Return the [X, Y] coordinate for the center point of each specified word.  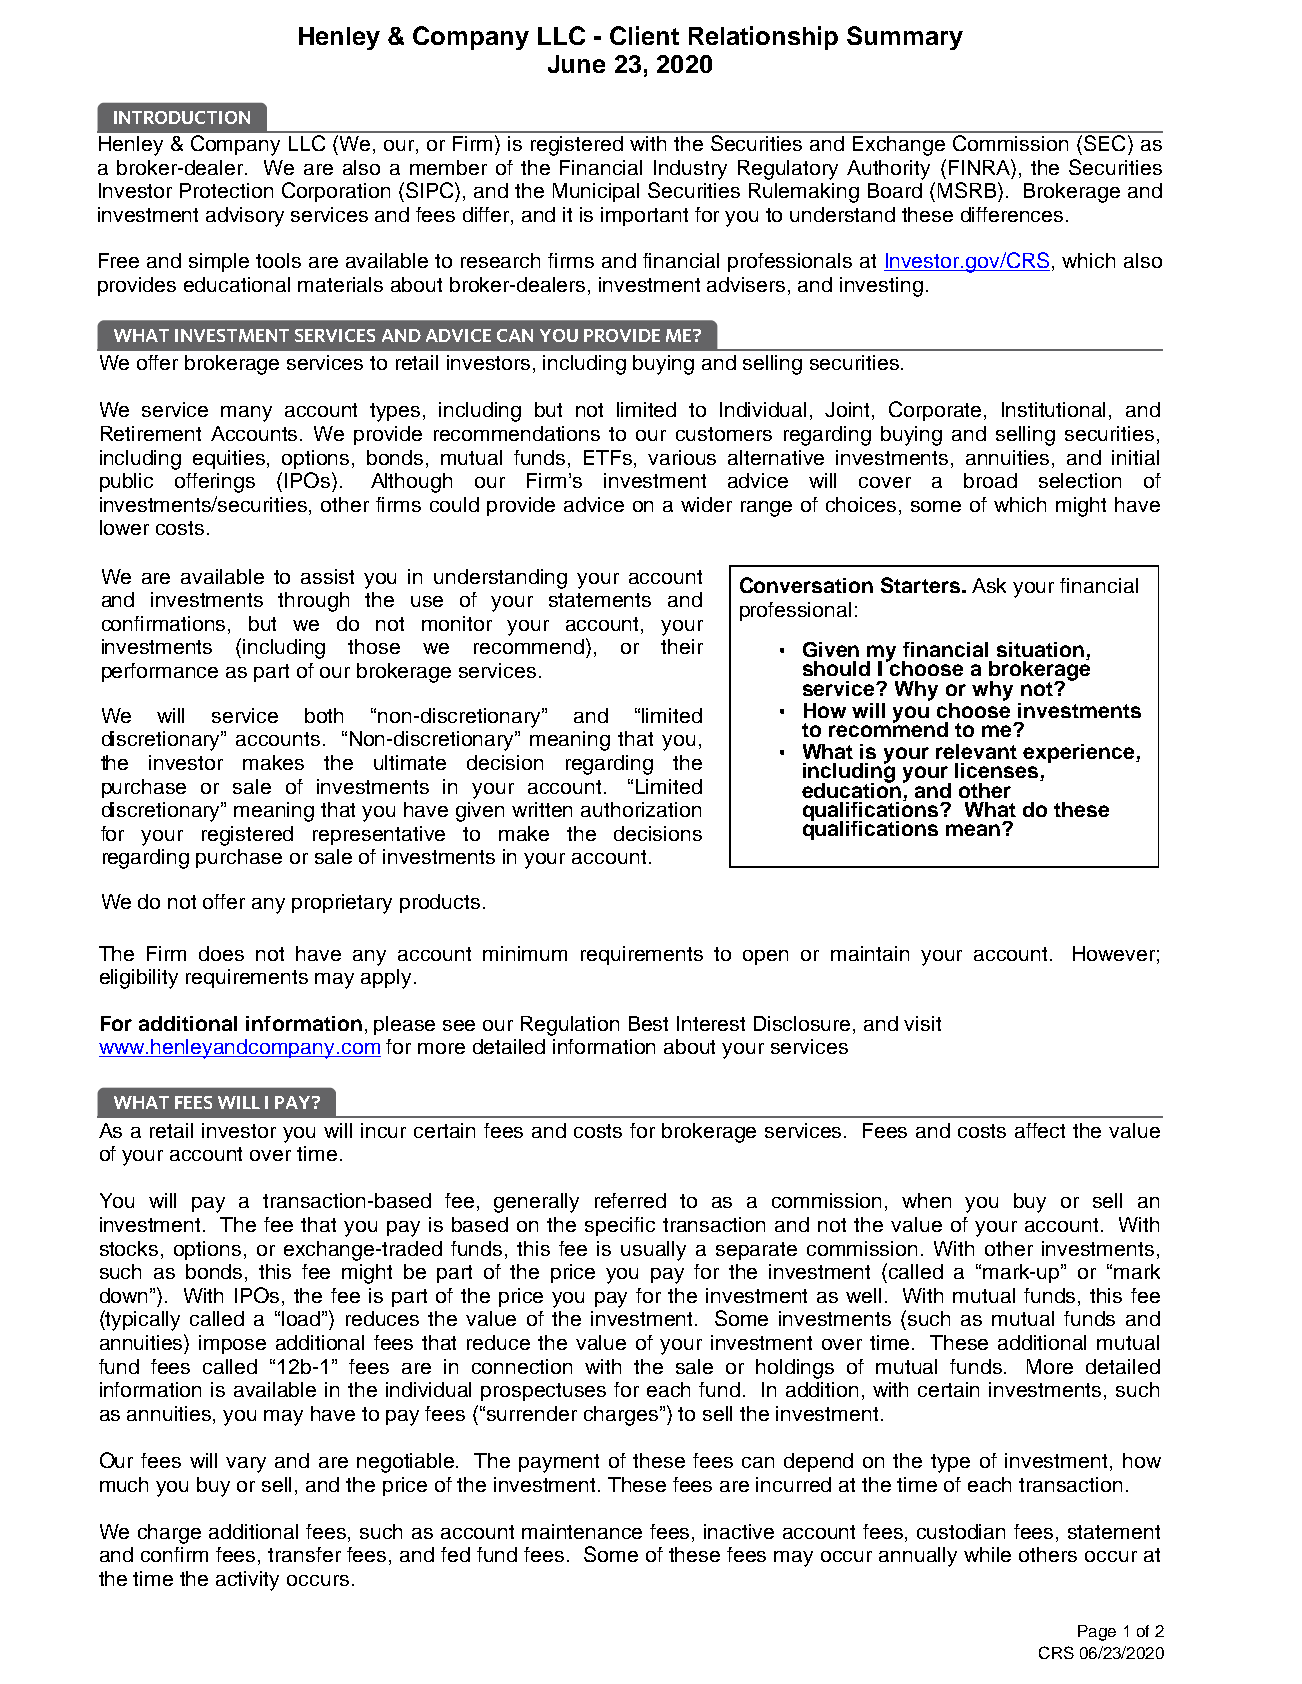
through [313, 602]
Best [648, 1023]
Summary [905, 38]
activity [247, 1581]
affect [1040, 1130]
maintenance [582, 1531]
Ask [989, 585]
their [682, 646]
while [987, 1554]
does [221, 953]
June [576, 64]
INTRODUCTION [182, 117]
